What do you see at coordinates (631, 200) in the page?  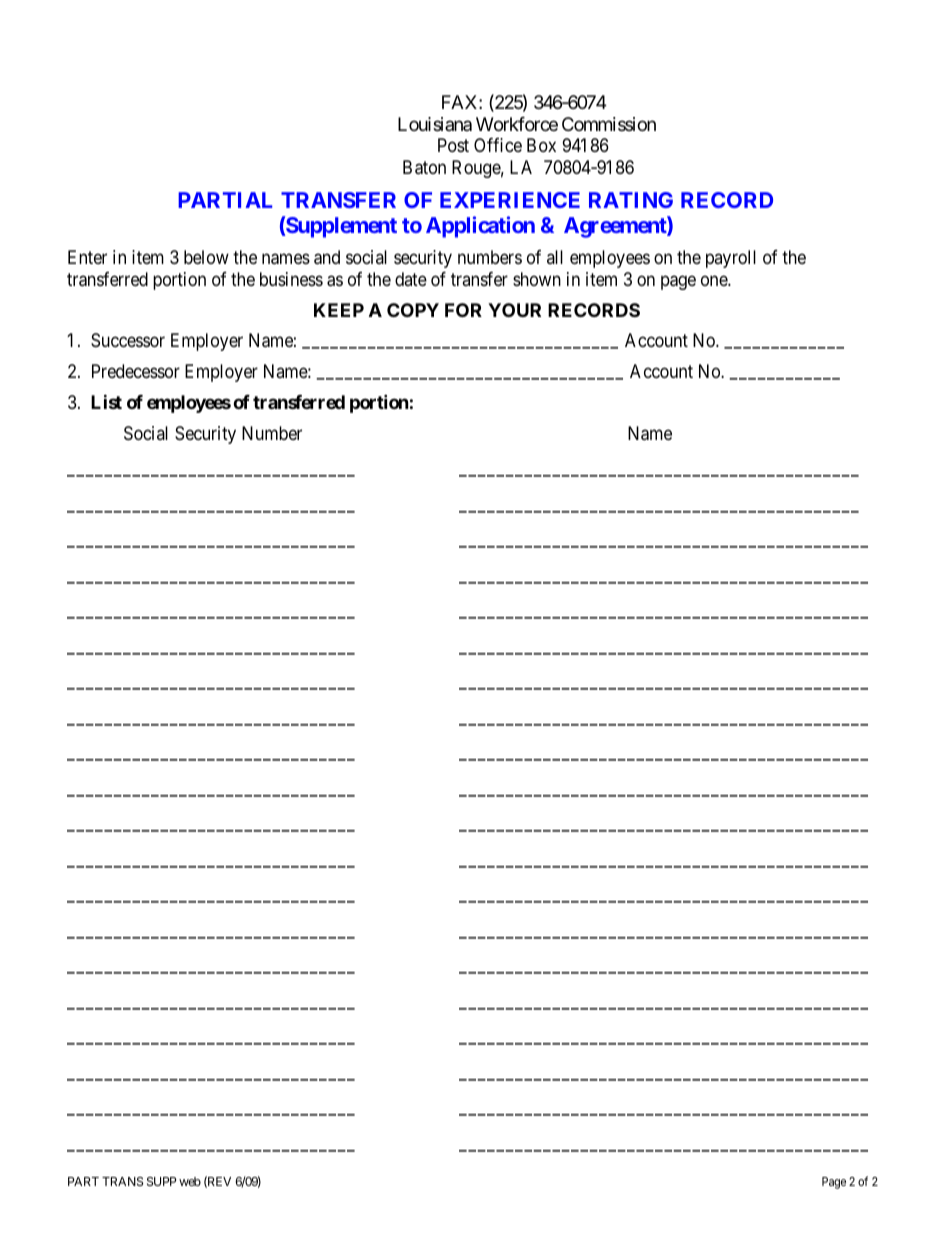 I see `RATING` at bounding box center [631, 200].
